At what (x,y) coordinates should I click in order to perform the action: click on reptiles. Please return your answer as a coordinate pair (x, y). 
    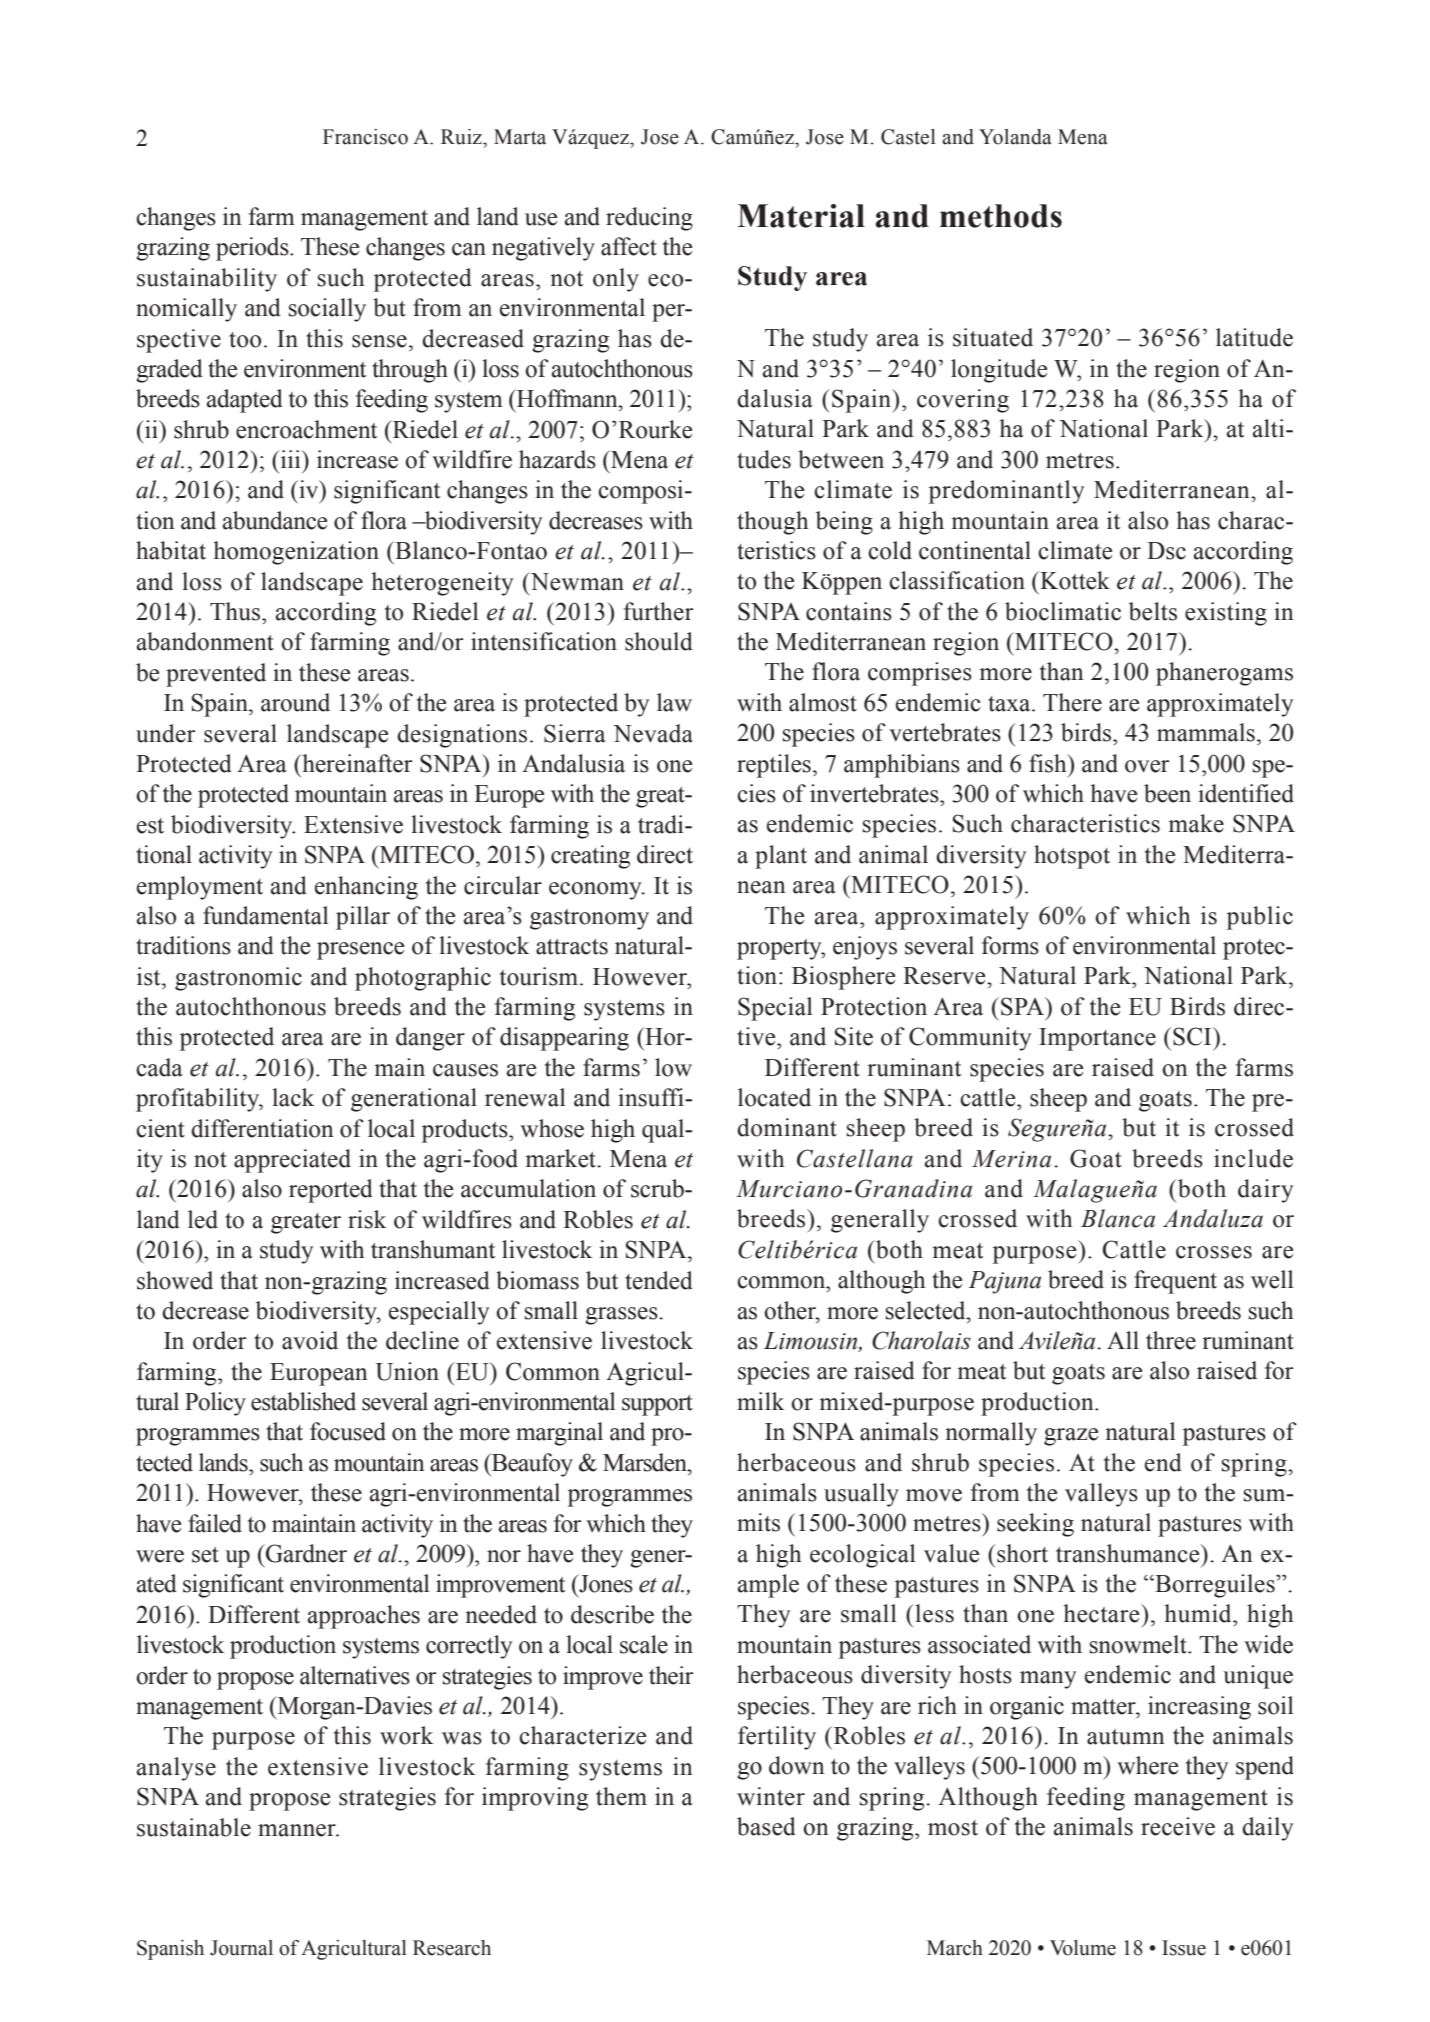
    Looking at the image, I should click on (774, 766).
